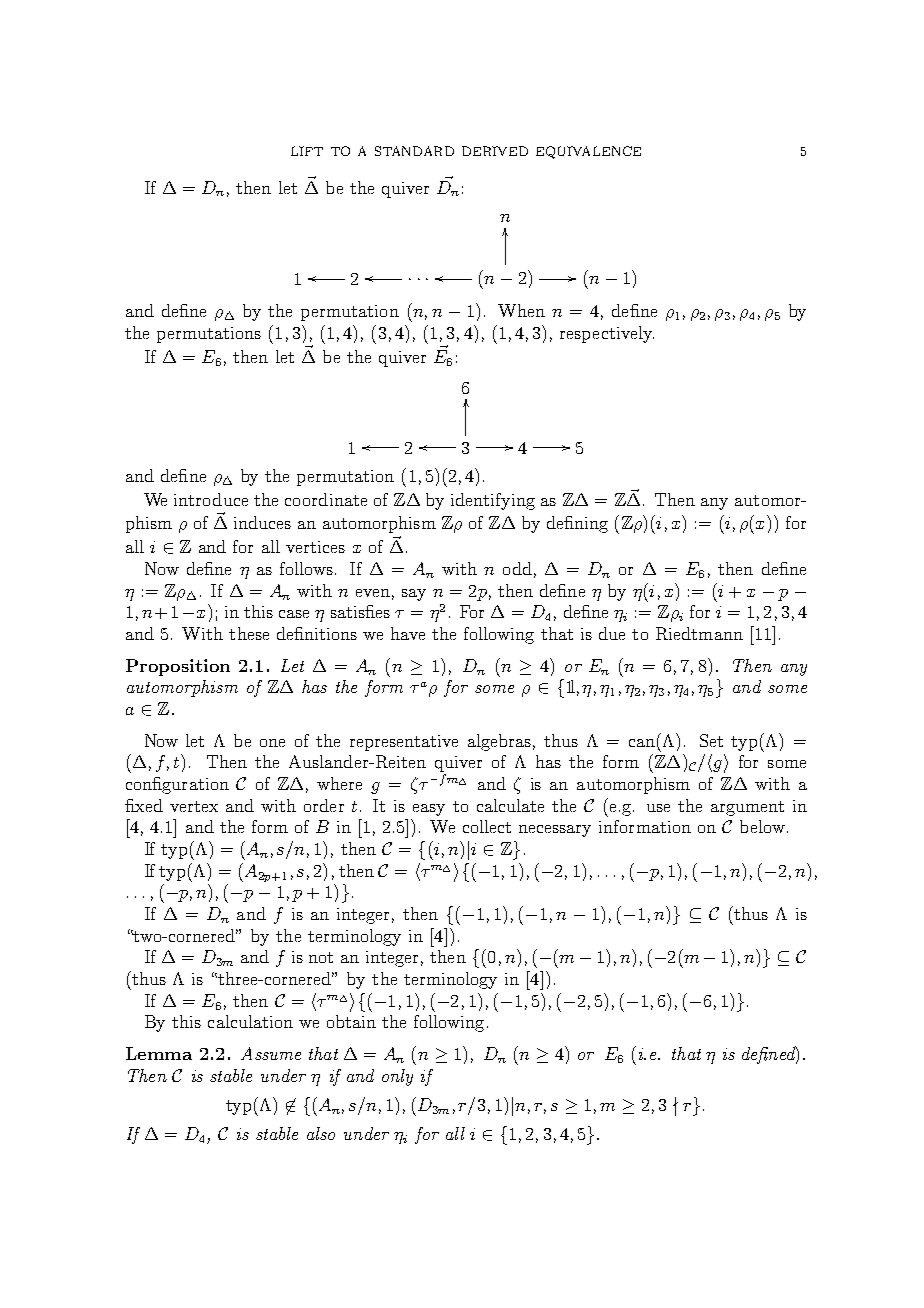 Image resolution: width=924 pixels, height=1308 pixels. Describe the element at coordinates (495, 151) in the image. I see `DERIVED` at that location.
